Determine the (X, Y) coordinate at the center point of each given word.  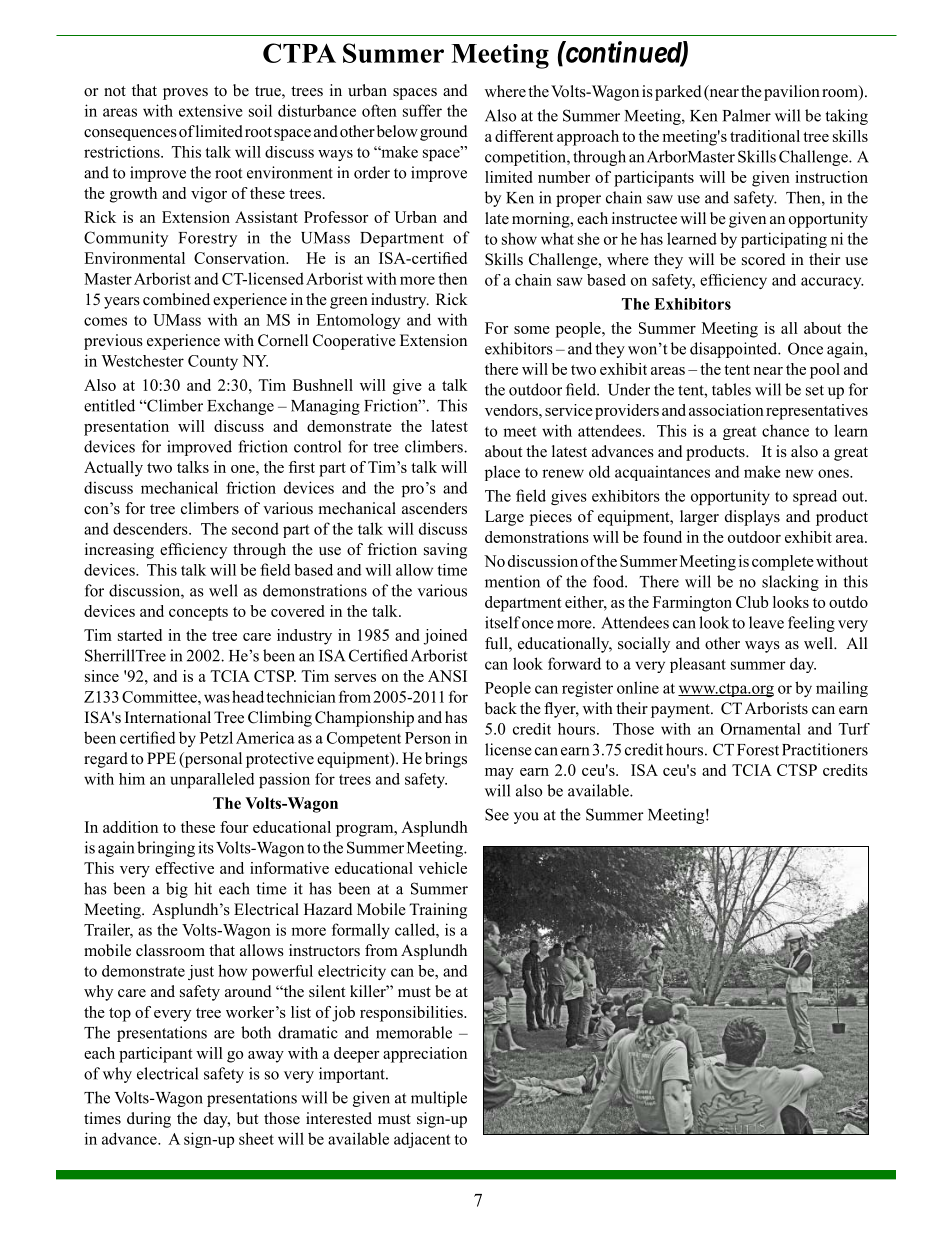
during (149, 1120)
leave (766, 622)
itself (503, 622)
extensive (211, 110)
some (532, 330)
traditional (765, 136)
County (213, 362)
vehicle (442, 868)
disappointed (735, 350)
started (140, 635)
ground (444, 133)
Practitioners (825, 749)
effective (184, 868)
